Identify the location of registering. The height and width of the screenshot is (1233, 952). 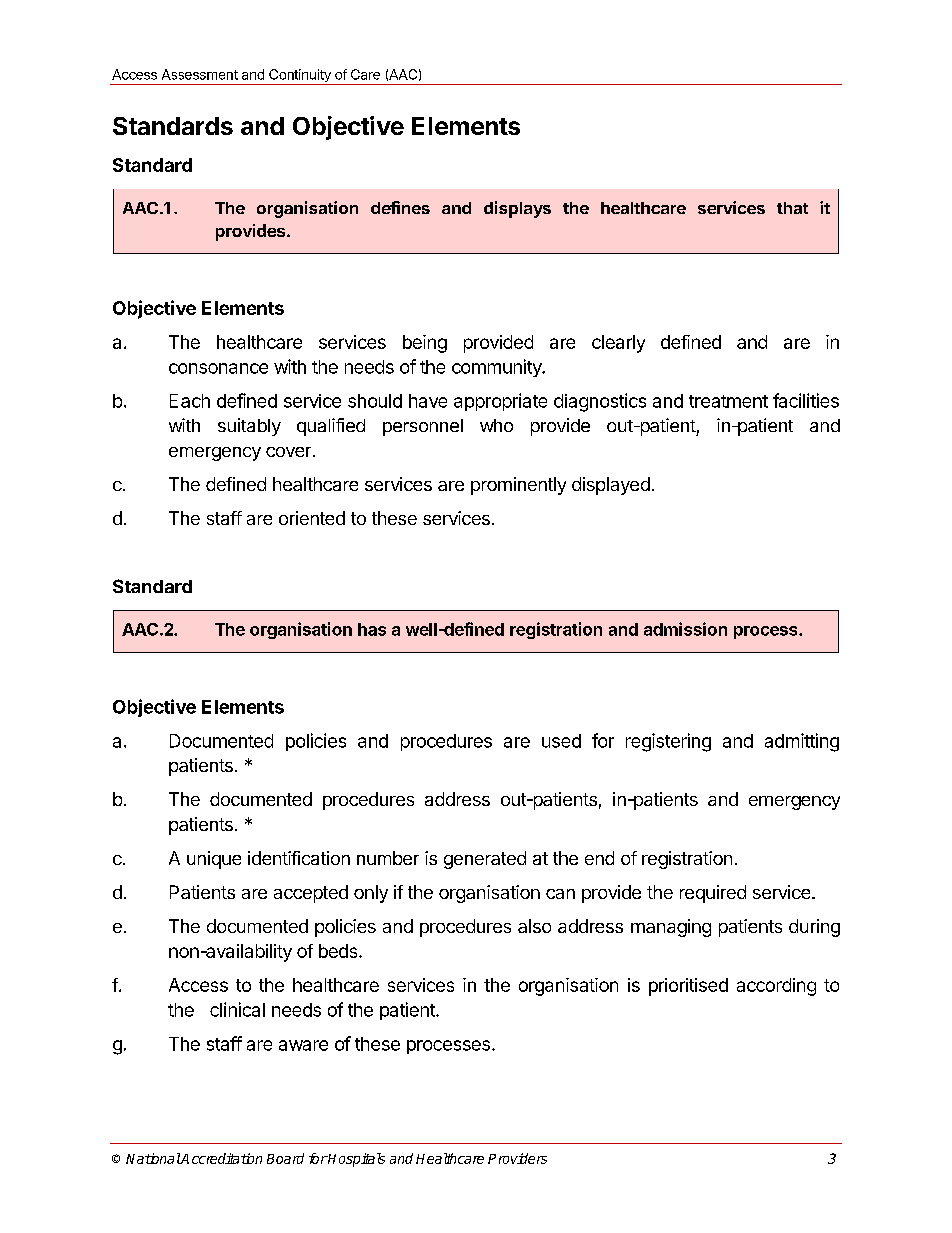
(668, 742).
